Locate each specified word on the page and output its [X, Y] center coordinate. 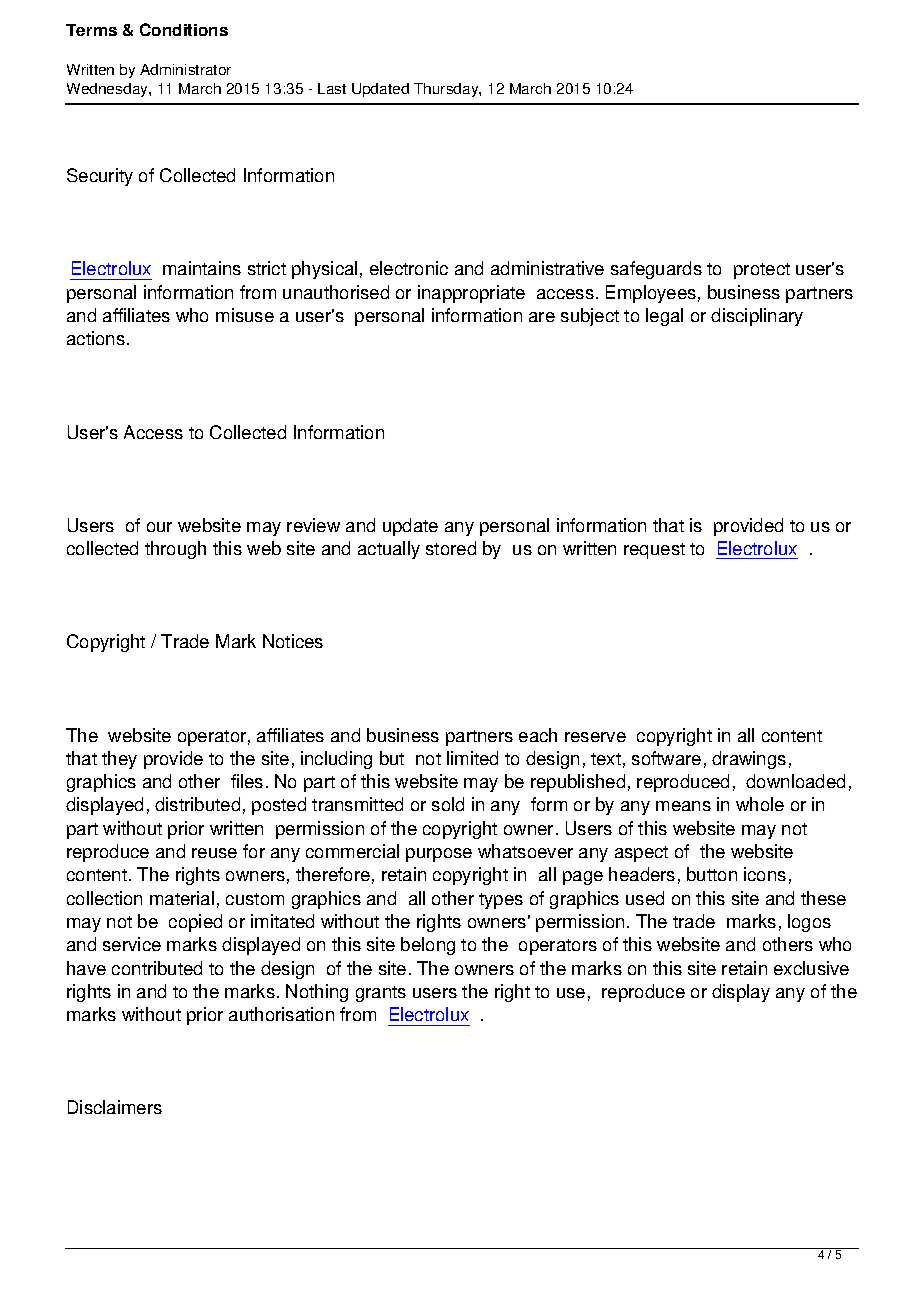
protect [762, 271]
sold [448, 804]
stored [451, 548]
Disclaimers [115, 1107]
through [175, 550]
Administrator [185, 69]
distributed [197, 804]
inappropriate [471, 294]
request [654, 551]
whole [760, 804]
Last [332, 88]
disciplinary [757, 317]
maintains [202, 268]
